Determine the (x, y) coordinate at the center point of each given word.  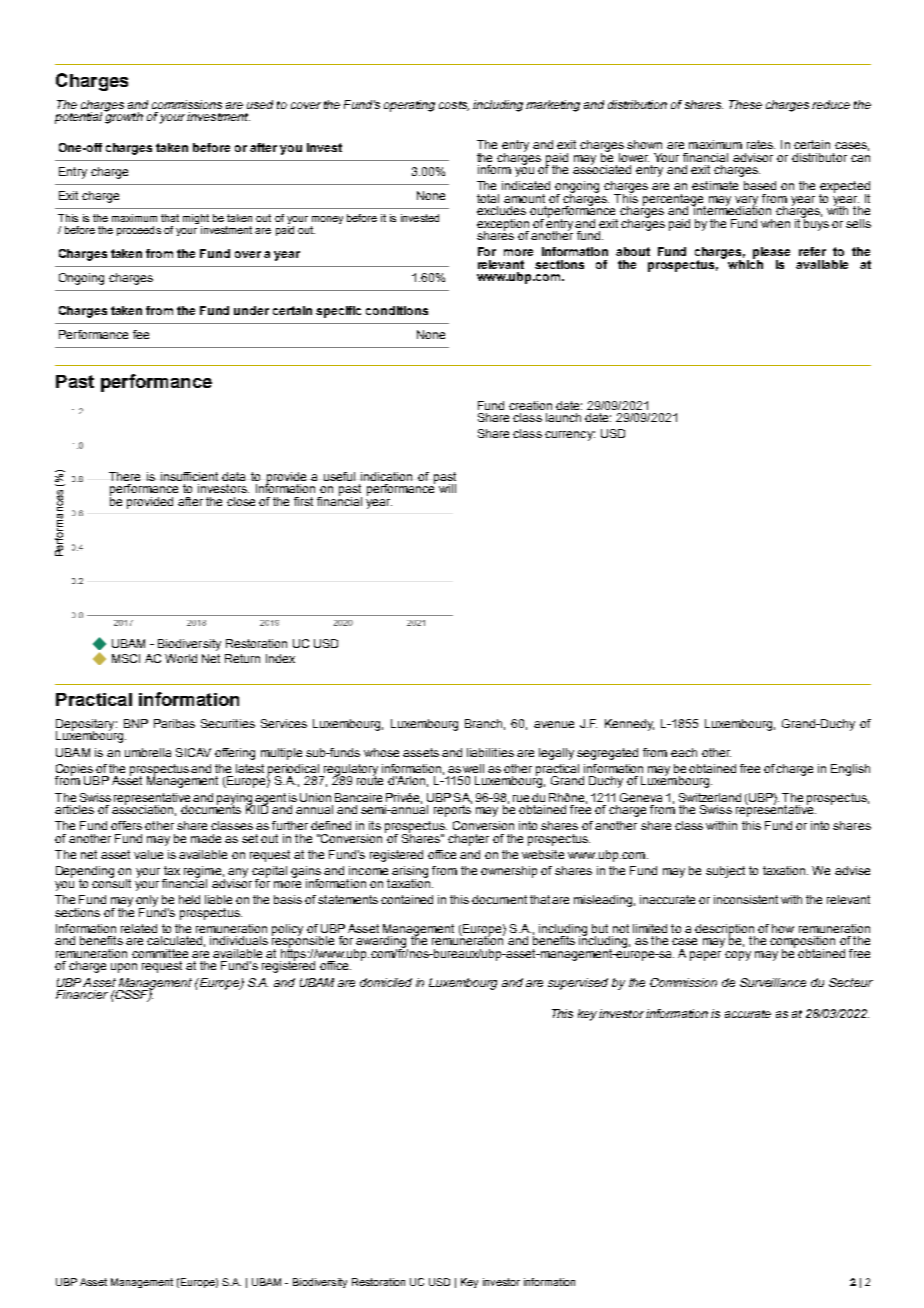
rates (761, 144)
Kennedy (629, 725)
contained (407, 899)
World (181, 658)
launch (563, 417)
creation (530, 405)
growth (123, 117)
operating (409, 106)
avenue (554, 724)
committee (160, 953)
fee (141, 334)
